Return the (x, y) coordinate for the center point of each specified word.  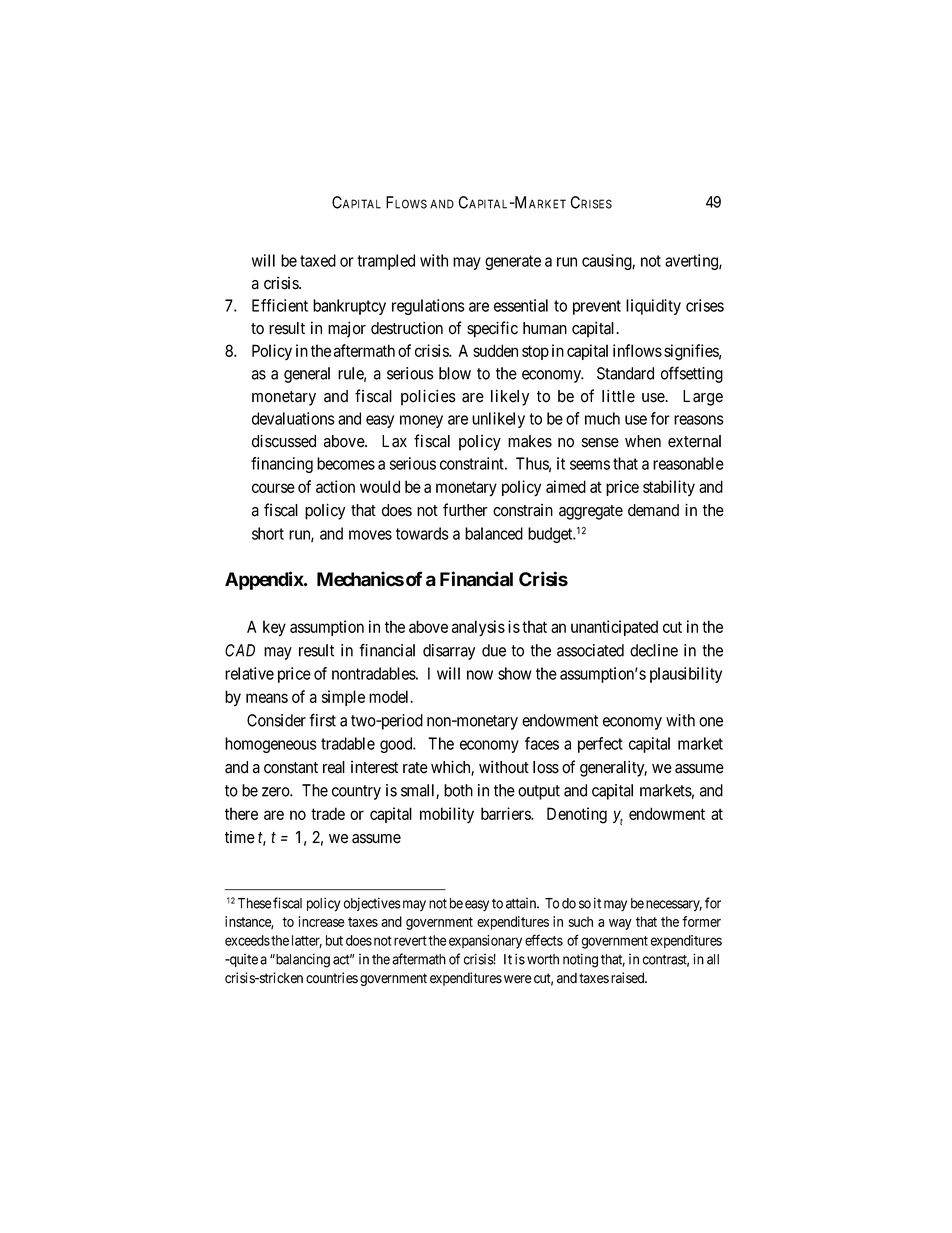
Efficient (280, 305)
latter (307, 941)
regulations (428, 307)
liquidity (653, 307)
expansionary (485, 942)
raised (629, 978)
